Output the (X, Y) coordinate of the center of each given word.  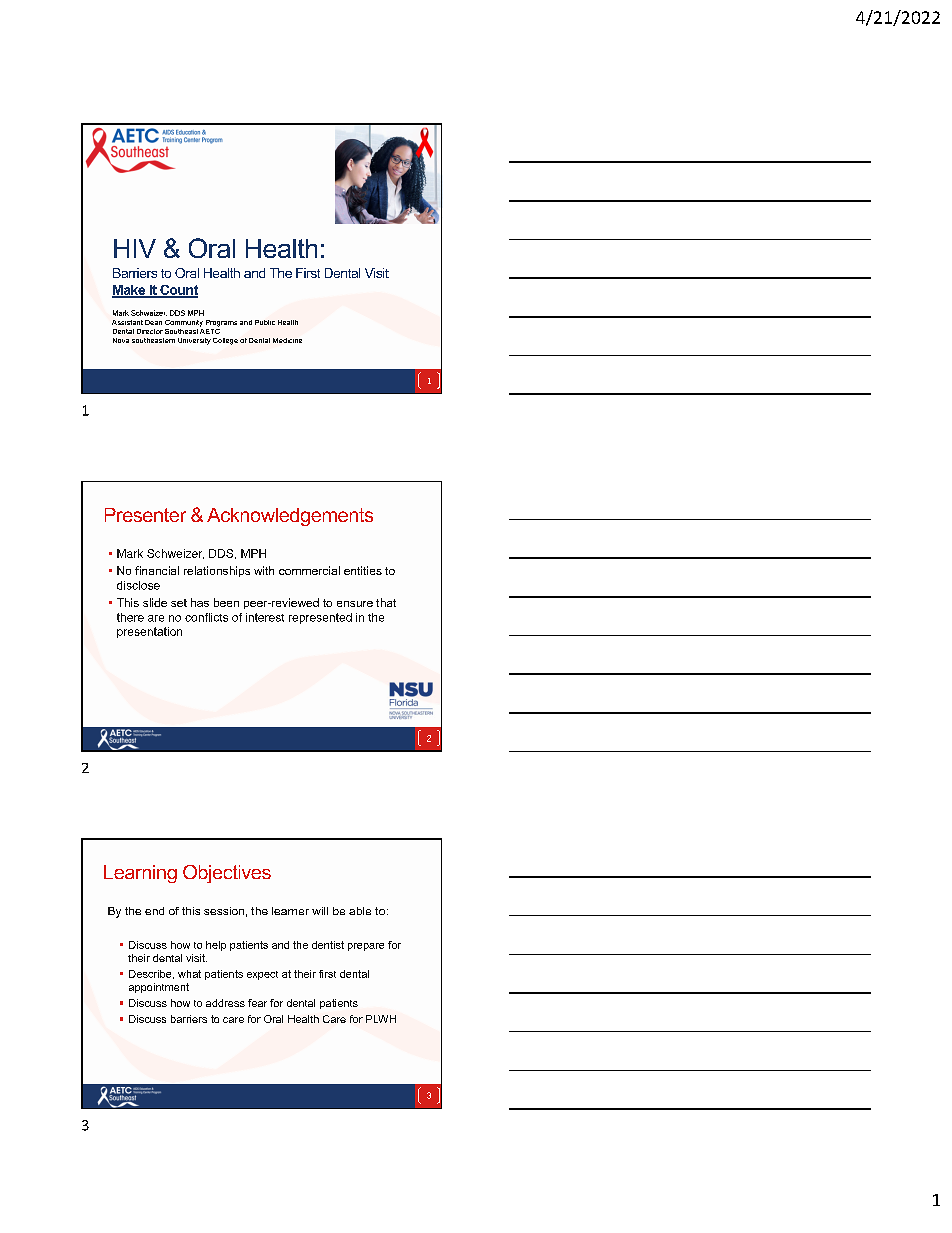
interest (265, 617)
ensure (355, 604)
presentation (149, 632)
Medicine (287, 340)
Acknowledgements (290, 517)
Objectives (227, 874)
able (360, 911)
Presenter (145, 515)
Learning (140, 874)
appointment (159, 988)
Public (265, 322)
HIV (135, 248)
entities (363, 570)
